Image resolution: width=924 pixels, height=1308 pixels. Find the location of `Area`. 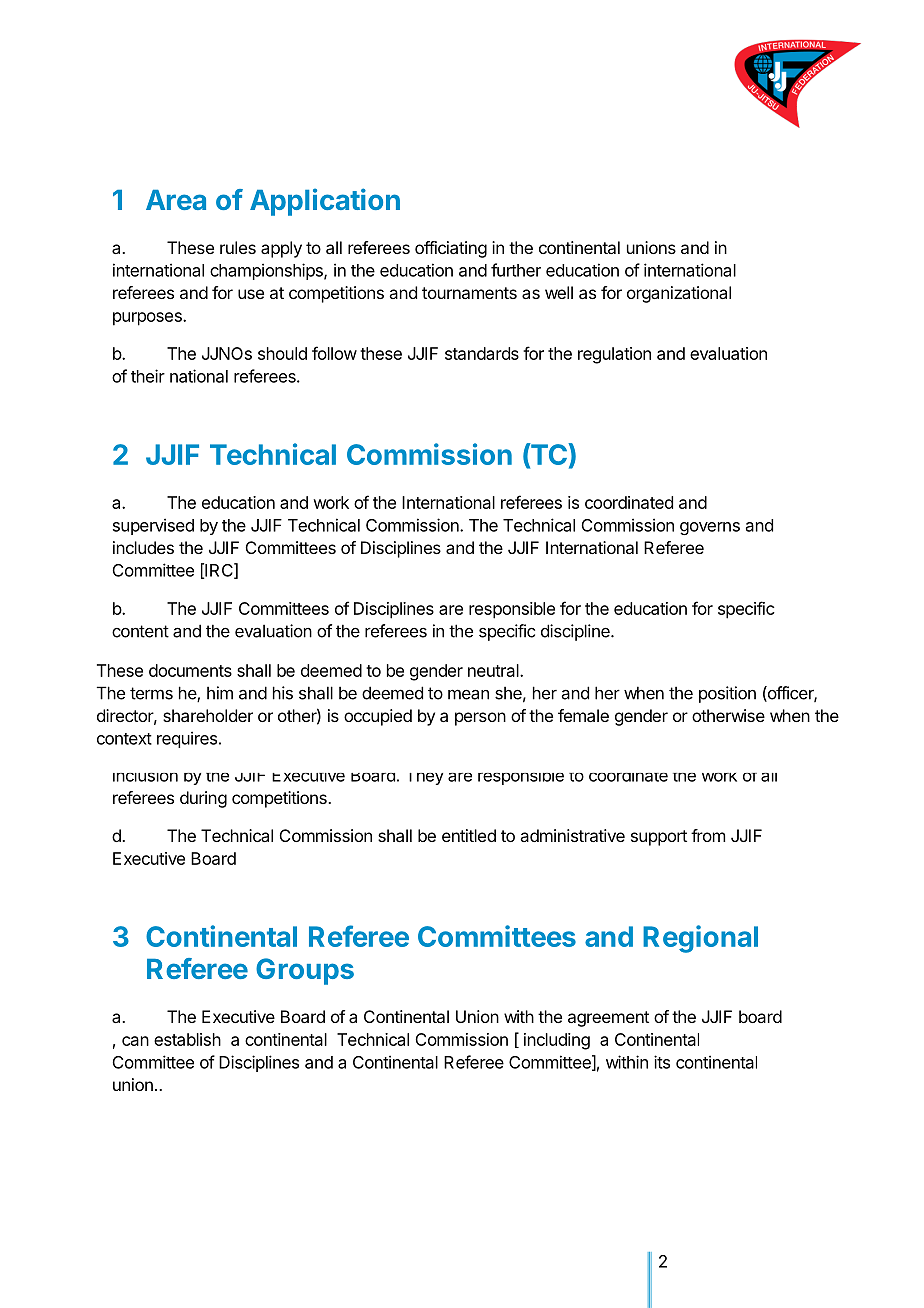

Area is located at coordinates (176, 200).
